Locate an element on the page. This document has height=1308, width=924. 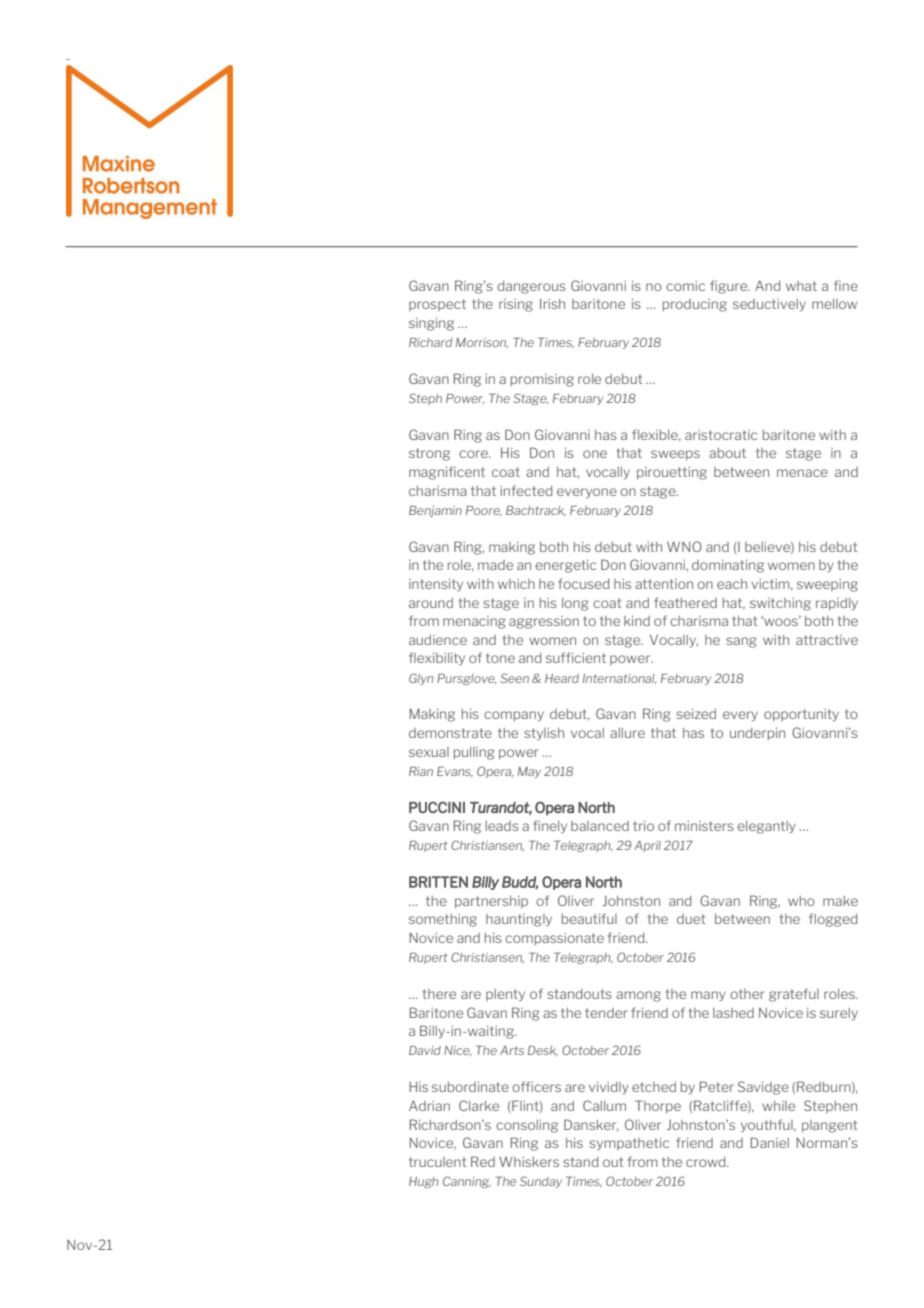
Canning is located at coordinates (467, 1182).
